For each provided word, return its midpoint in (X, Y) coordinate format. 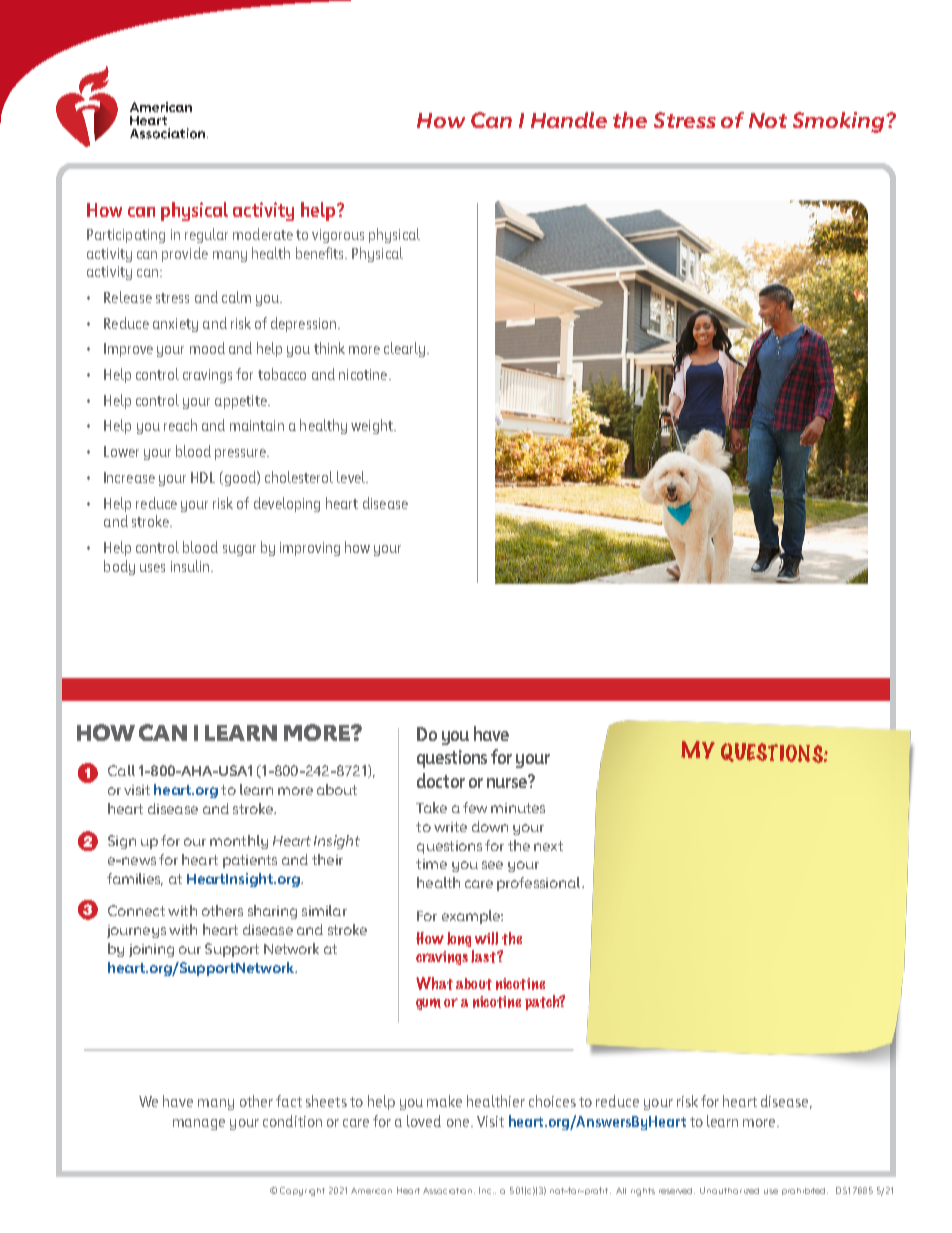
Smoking (840, 122)
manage (199, 1124)
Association (449, 1191)
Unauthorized (729, 1190)
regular (206, 235)
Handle (569, 120)
